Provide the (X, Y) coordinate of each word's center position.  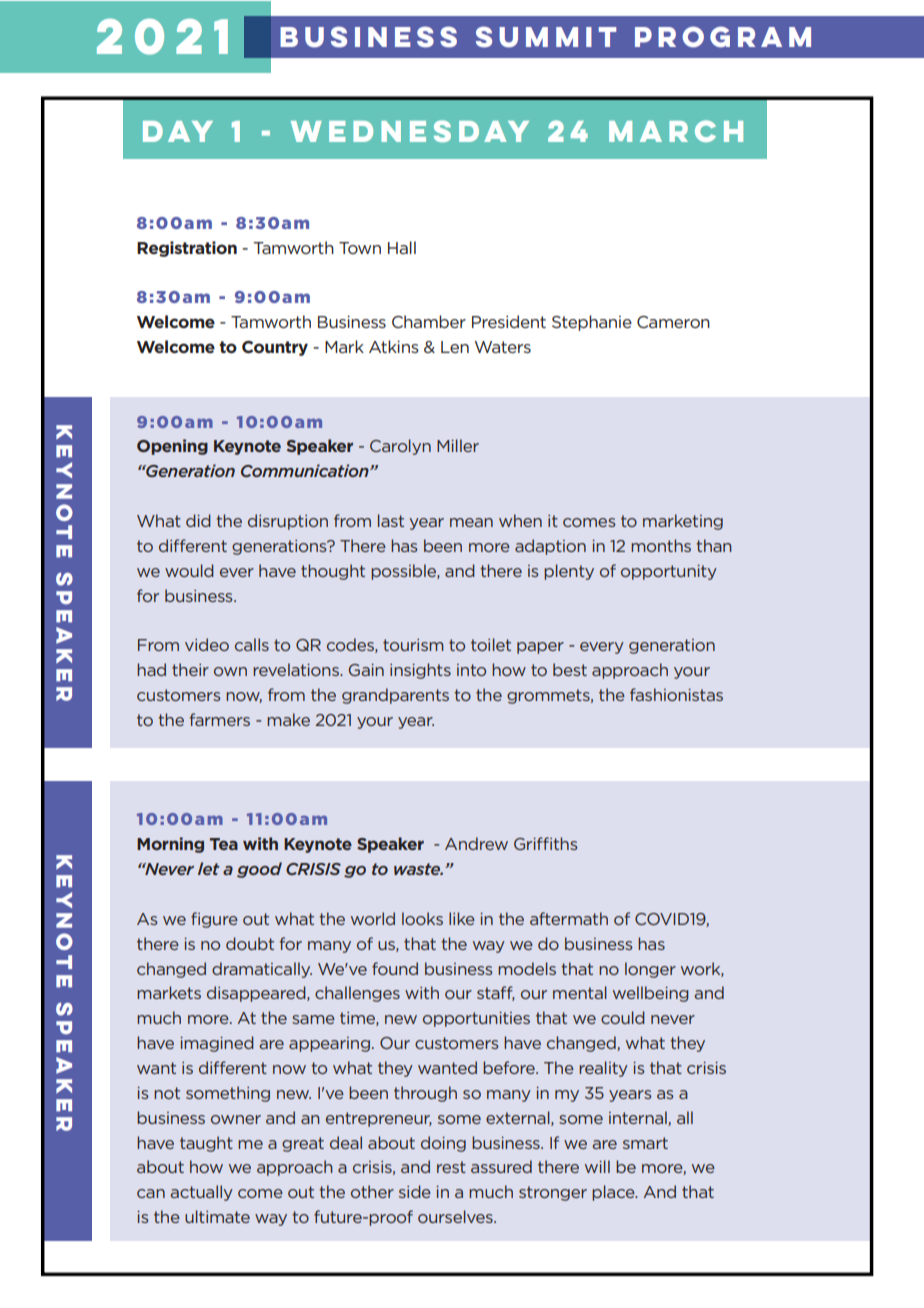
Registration (187, 249)
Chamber (429, 321)
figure (214, 920)
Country (275, 348)
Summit (546, 37)
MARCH (676, 131)
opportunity (669, 572)
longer (650, 970)
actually (201, 1193)
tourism (413, 645)
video (207, 644)
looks (422, 918)
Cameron (673, 322)
